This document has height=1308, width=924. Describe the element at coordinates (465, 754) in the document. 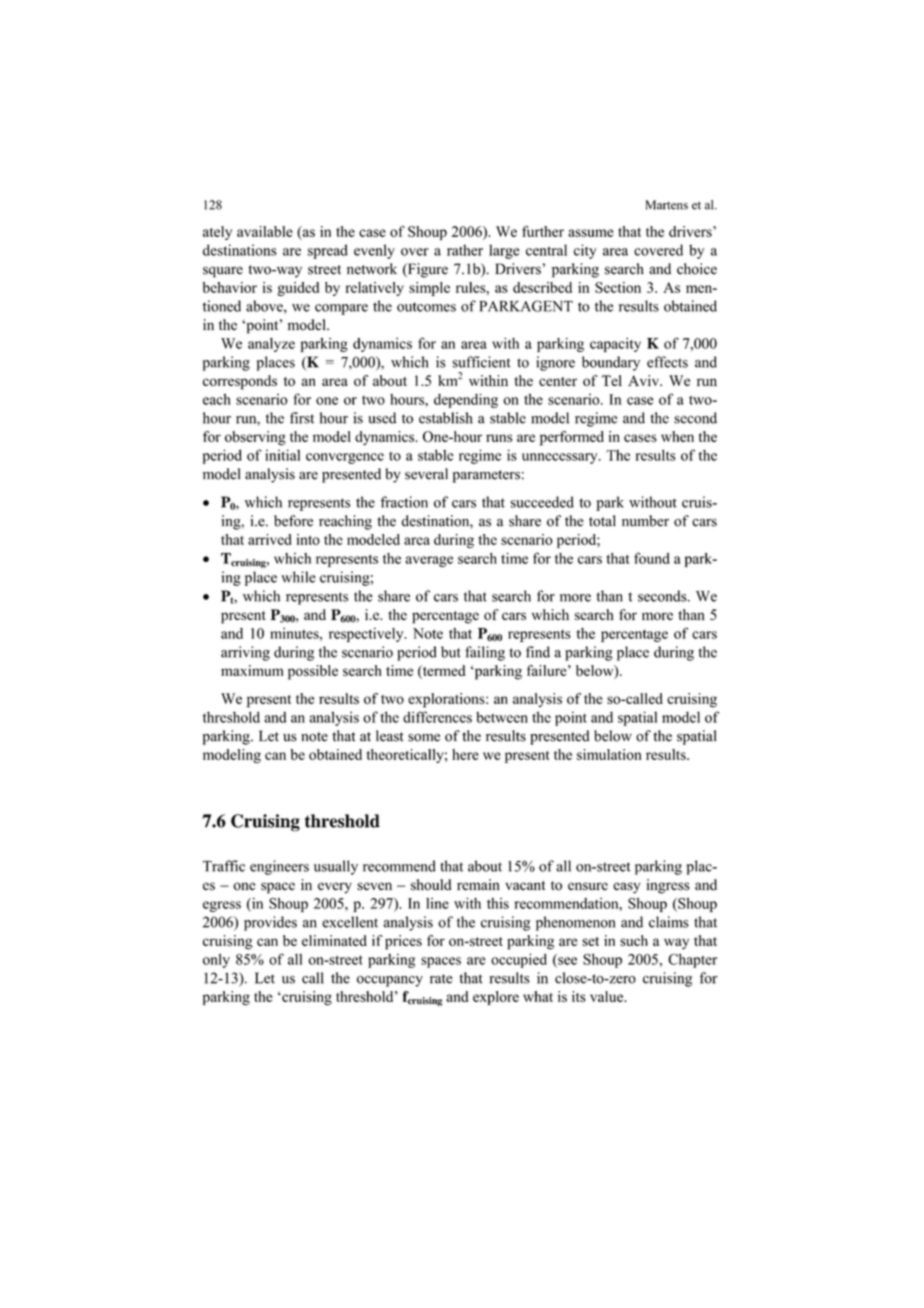

I see `here` at that location.
